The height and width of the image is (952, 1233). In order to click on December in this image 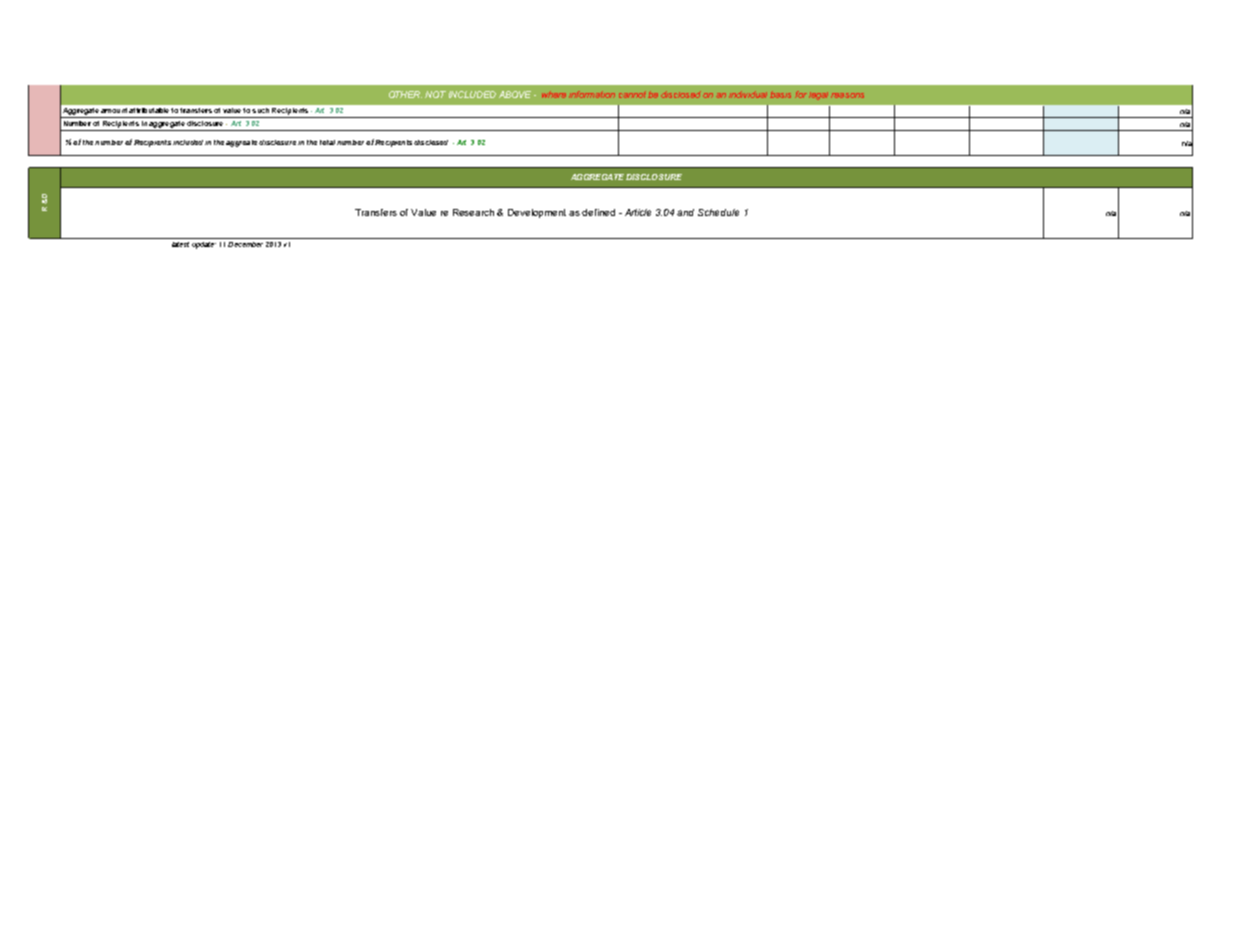, I will do `click(245, 244)`.
